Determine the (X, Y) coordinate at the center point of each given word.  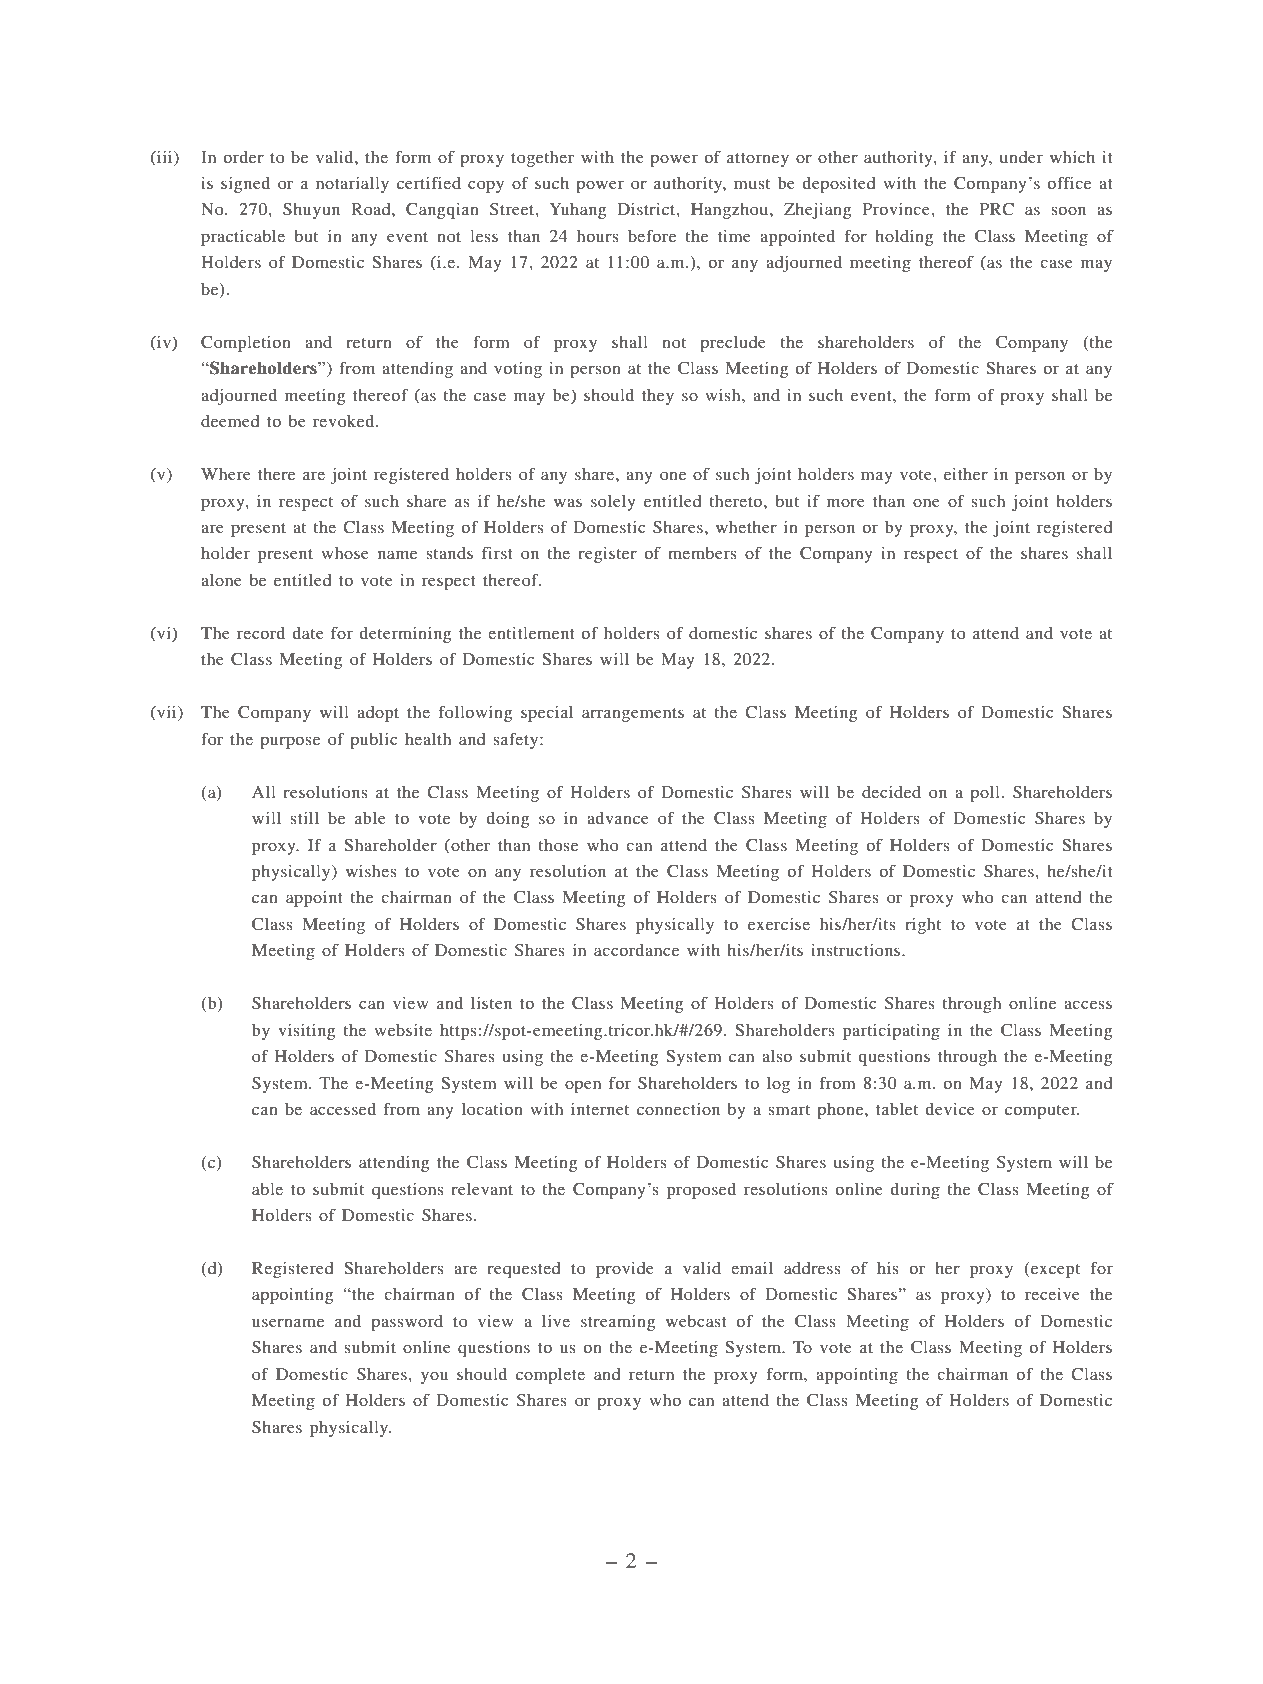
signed (245, 185)
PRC (997, 209)
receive (1052, 1294)
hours (598, 236)
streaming (618, 1323)
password (407, 1323)
